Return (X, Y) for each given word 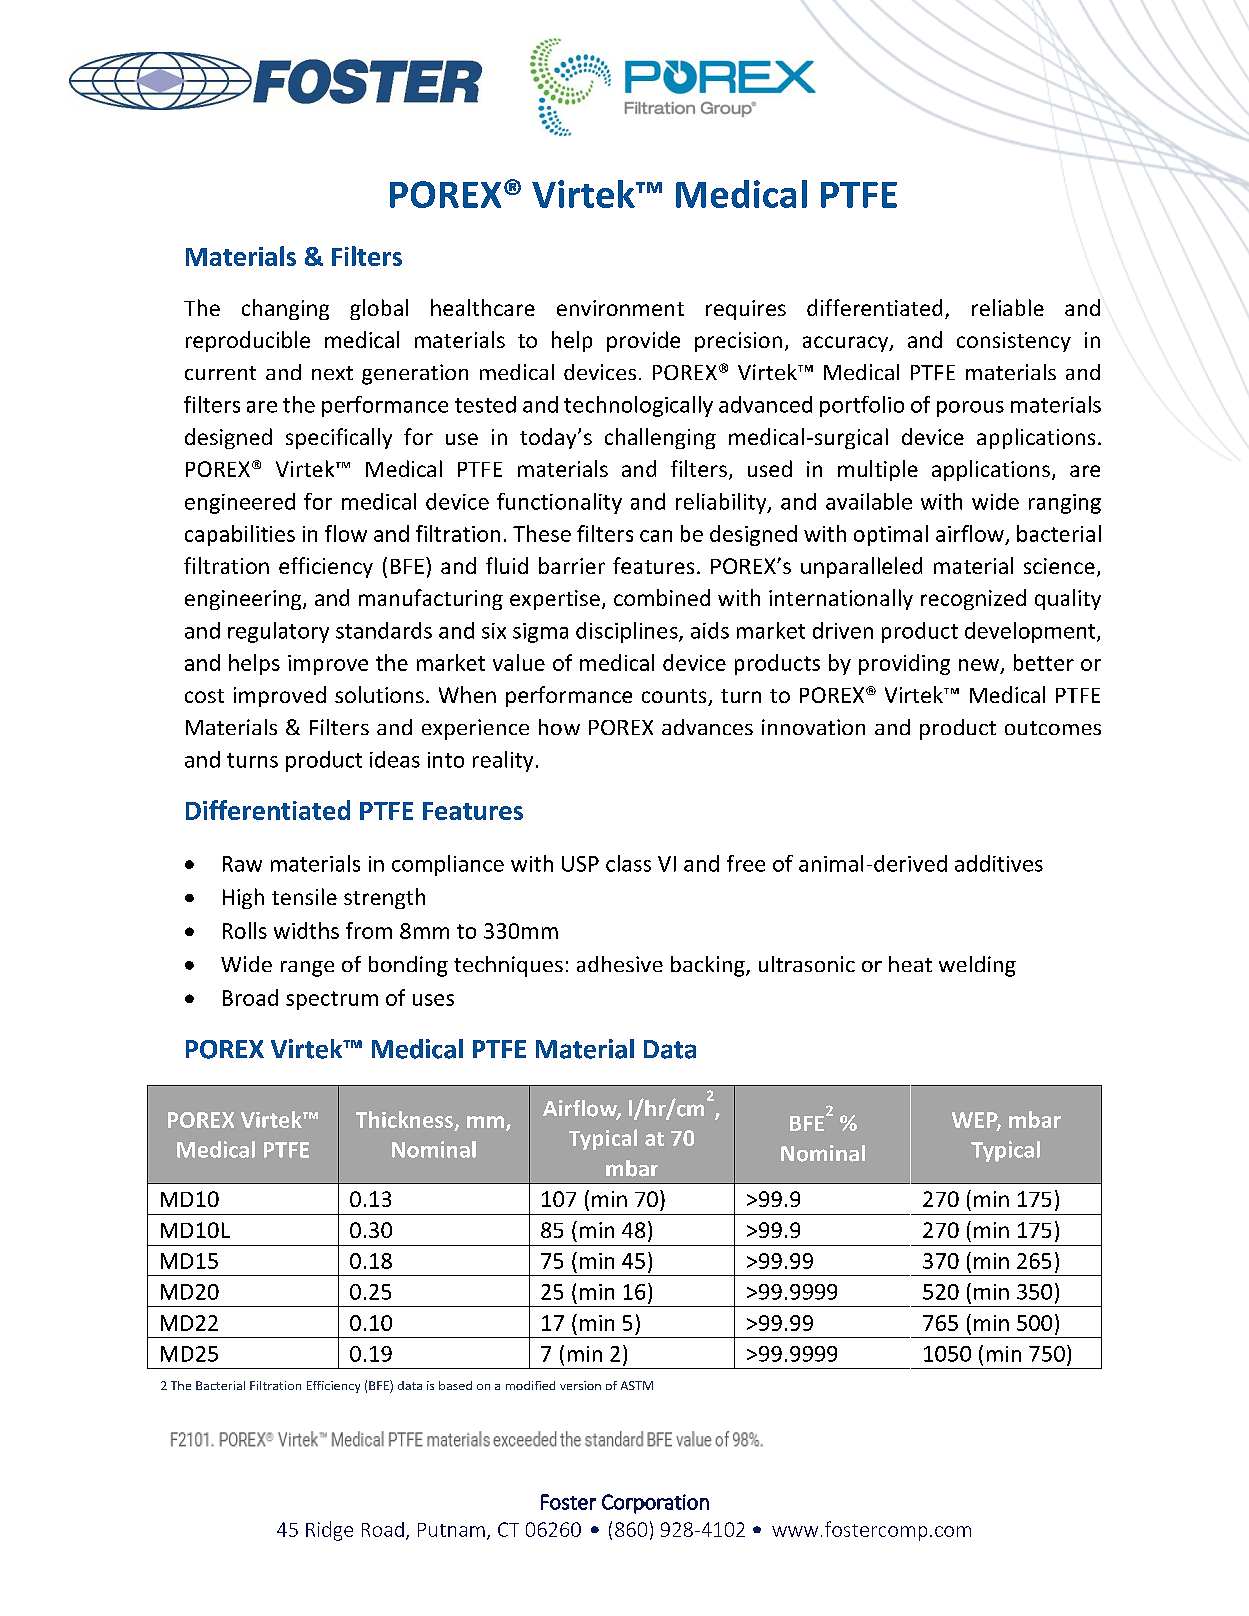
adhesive (620, 964)
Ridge (329, 1531)
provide (643, 341)
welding (977, 966)
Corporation (655, 1504)
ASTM (637, 1385)
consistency (1014, 342)
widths (306, 930)
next (332, 373)
